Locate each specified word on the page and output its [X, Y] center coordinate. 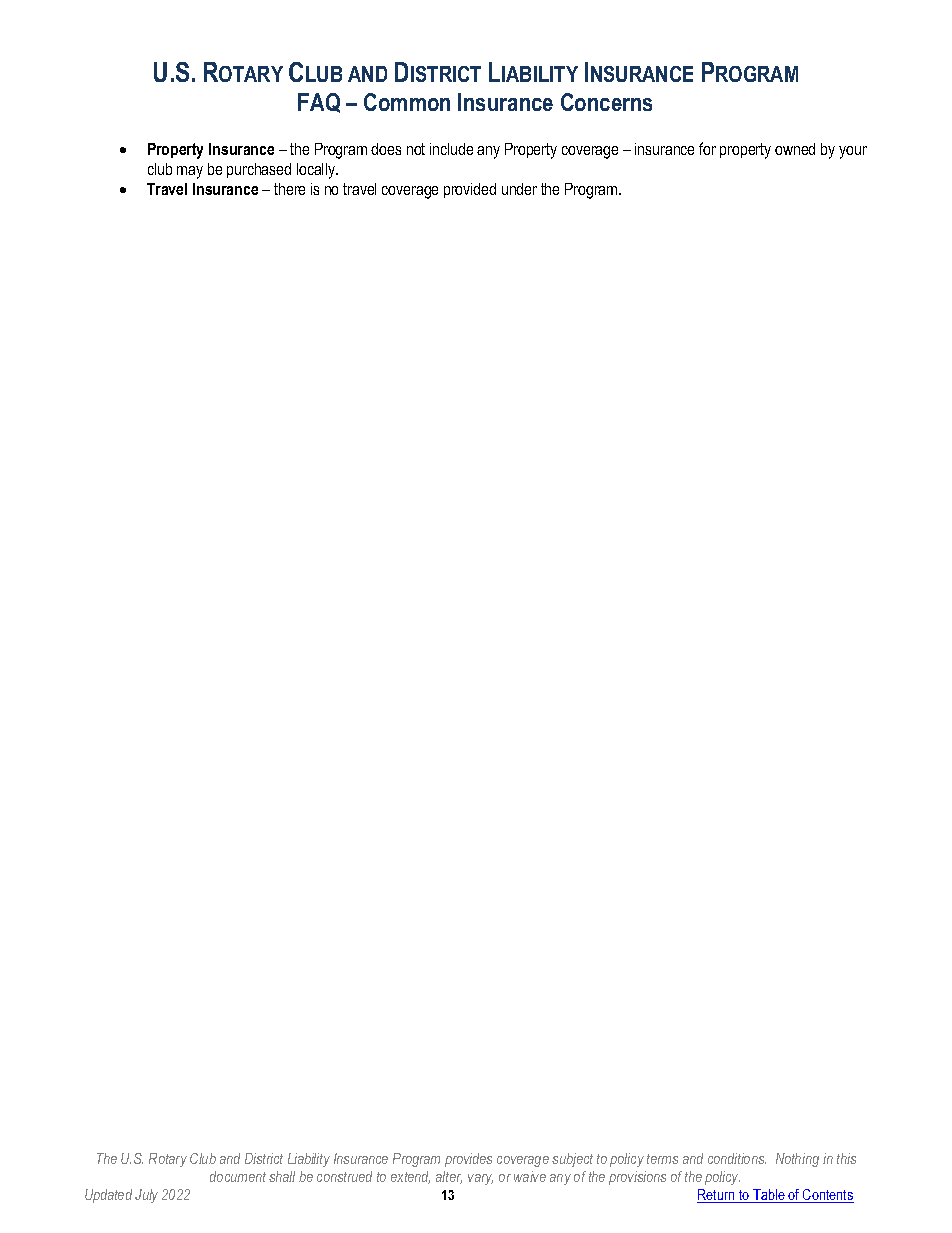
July [146, 1196]
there [289, 189]
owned [795, 149]
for [707, 148]
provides [468, 1160]
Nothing [797, 1160]
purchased [259, 170]
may [190, 172]
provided [470, 190]
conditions [737, 1158]
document [238, 1176]
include [451, 149]
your [853, 152]
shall [282, 1176]
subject [572, 1160]
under [519, 189]
